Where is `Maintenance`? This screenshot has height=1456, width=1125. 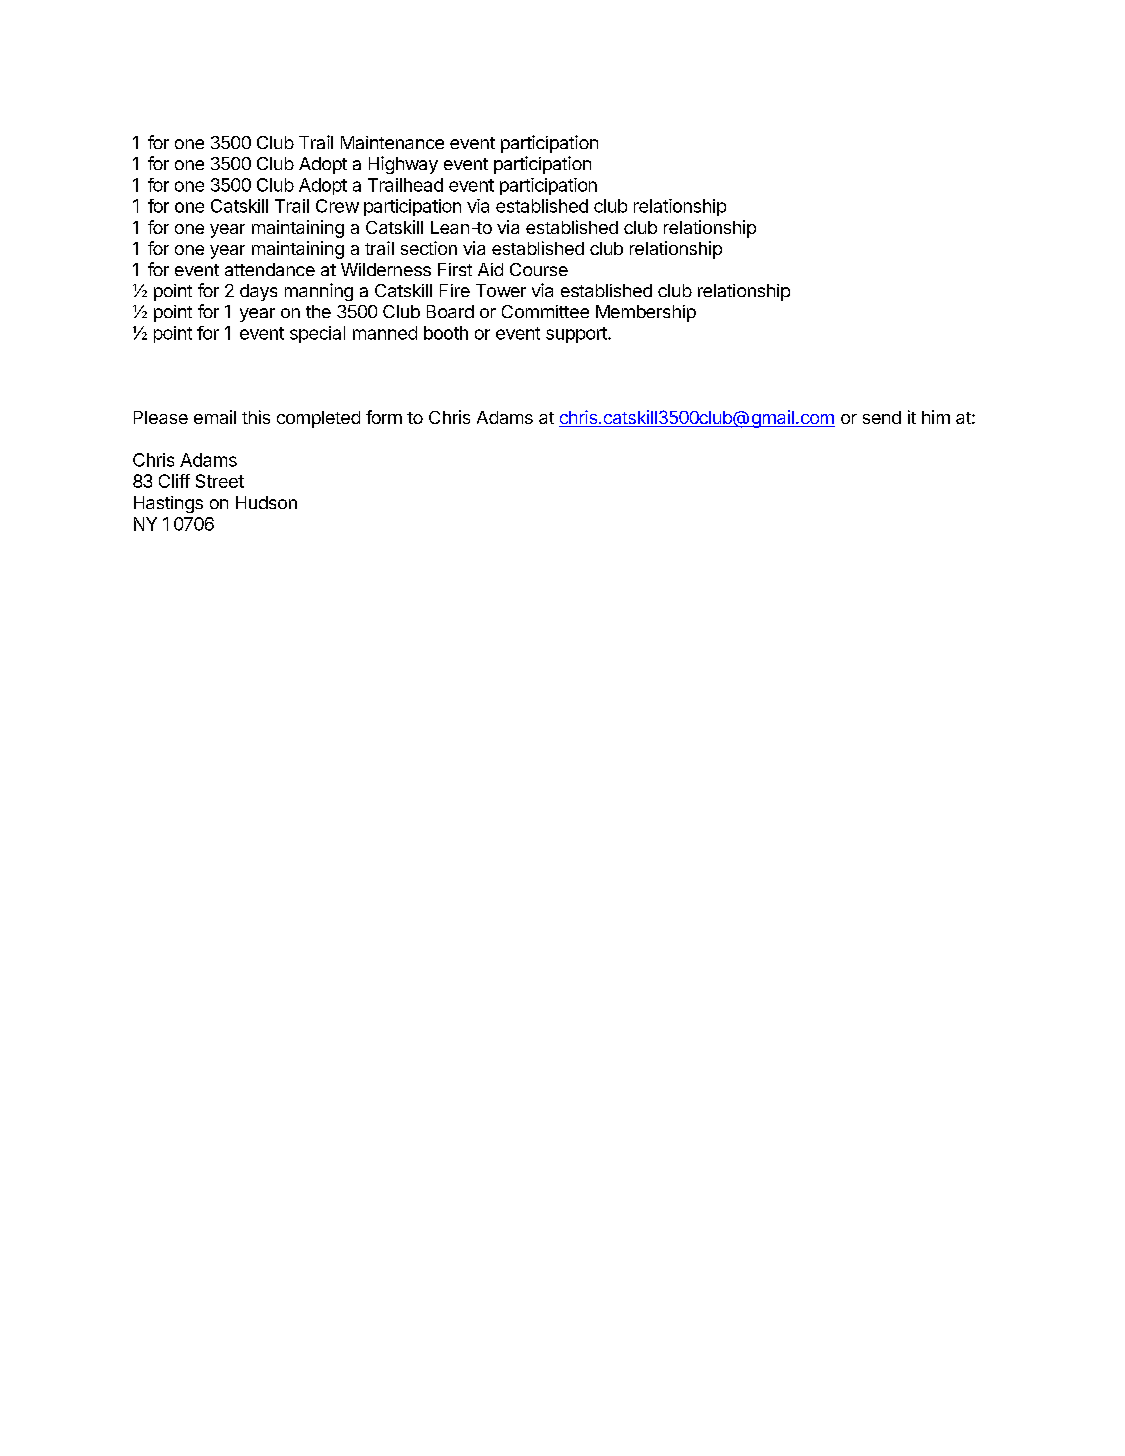 Maintenance is located at coordinates (392, 142).
